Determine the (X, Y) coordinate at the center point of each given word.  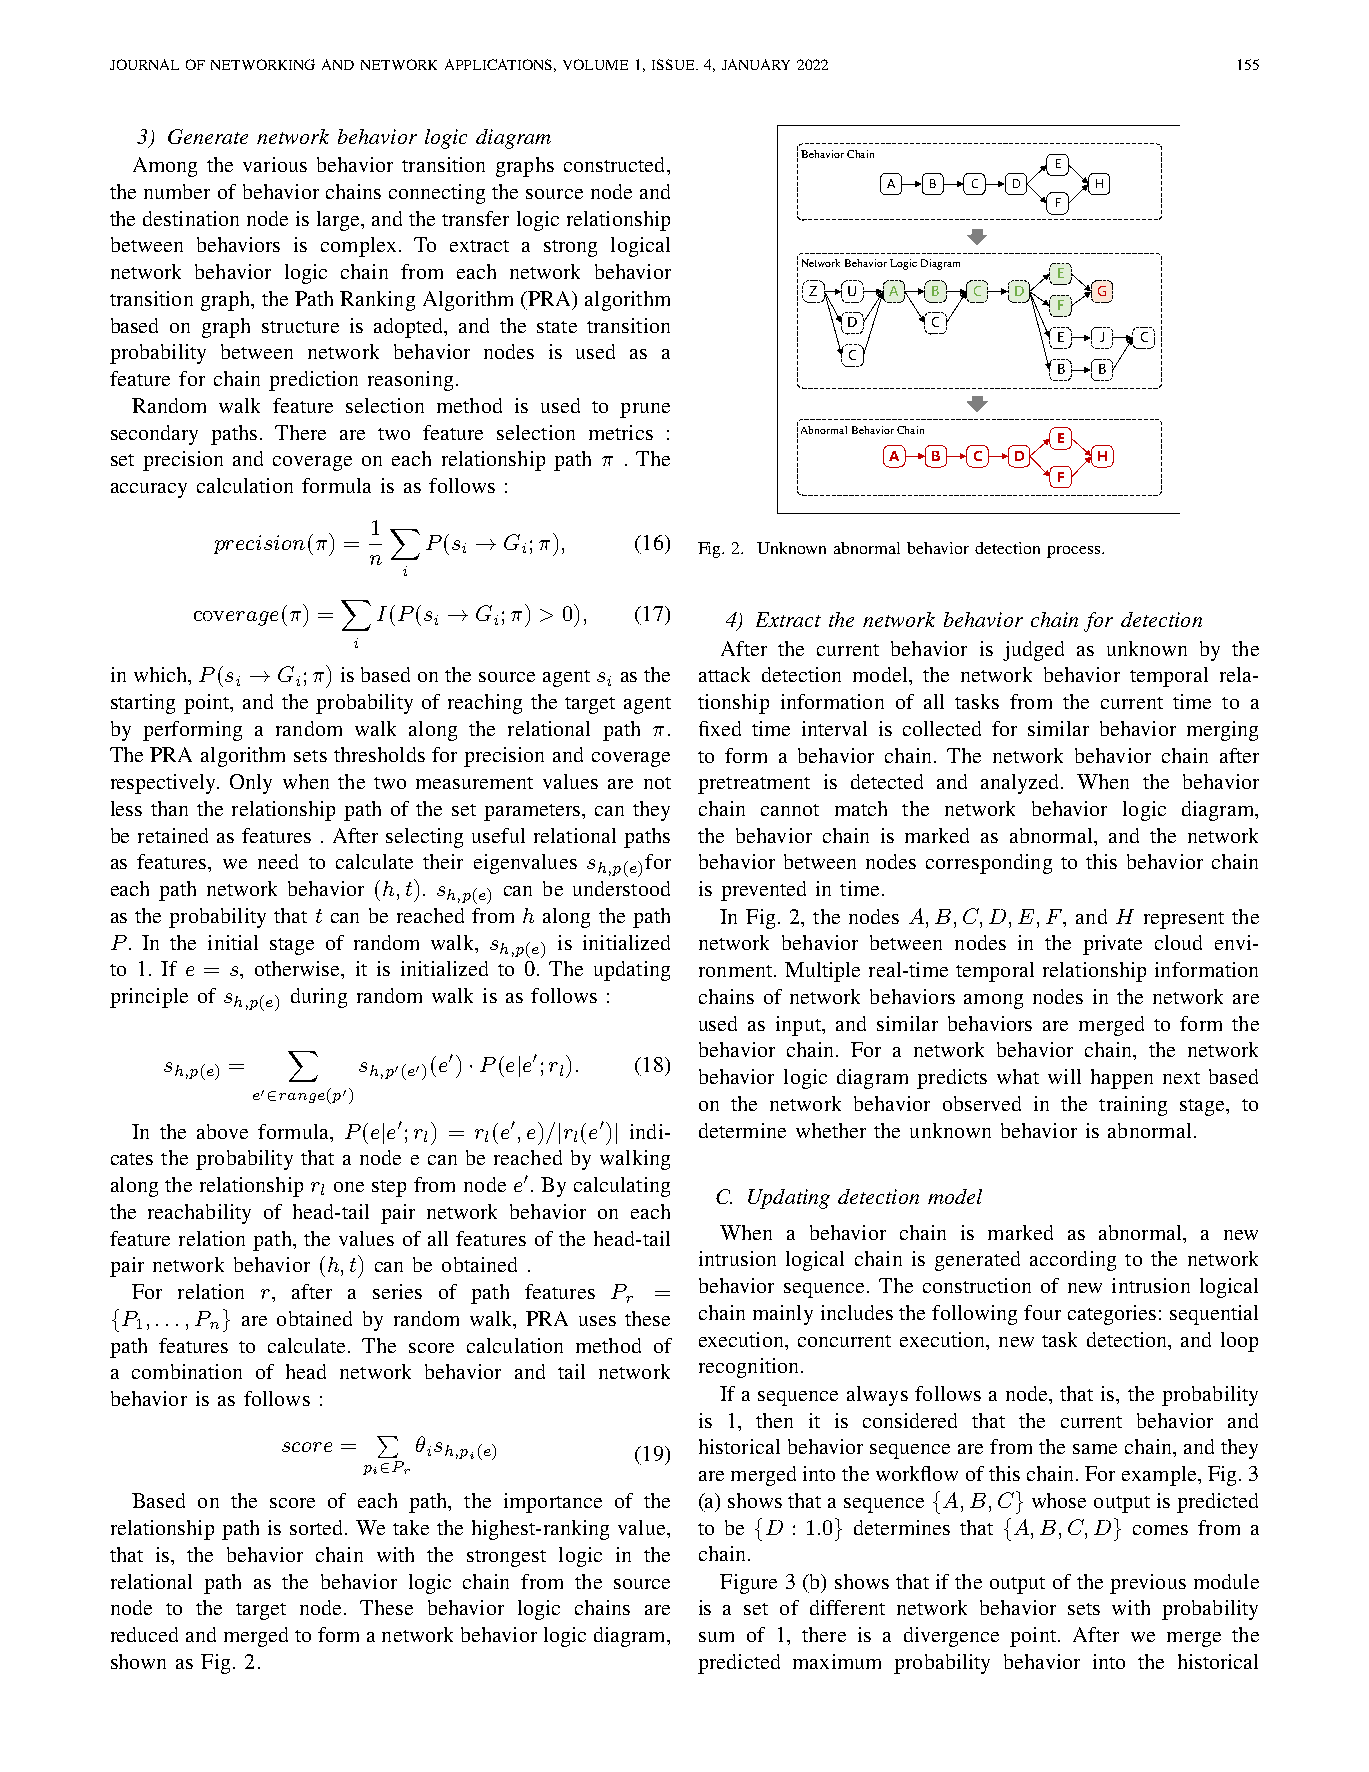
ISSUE (674, 64)
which (161, 674)
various (275, 164)
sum (716, 1637)
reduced (144, 1634)
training (1133, 1106)
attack (724, 674)
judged (1033, 651)
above (222, 1131)
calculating (622, 1187)
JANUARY (756, 64)
